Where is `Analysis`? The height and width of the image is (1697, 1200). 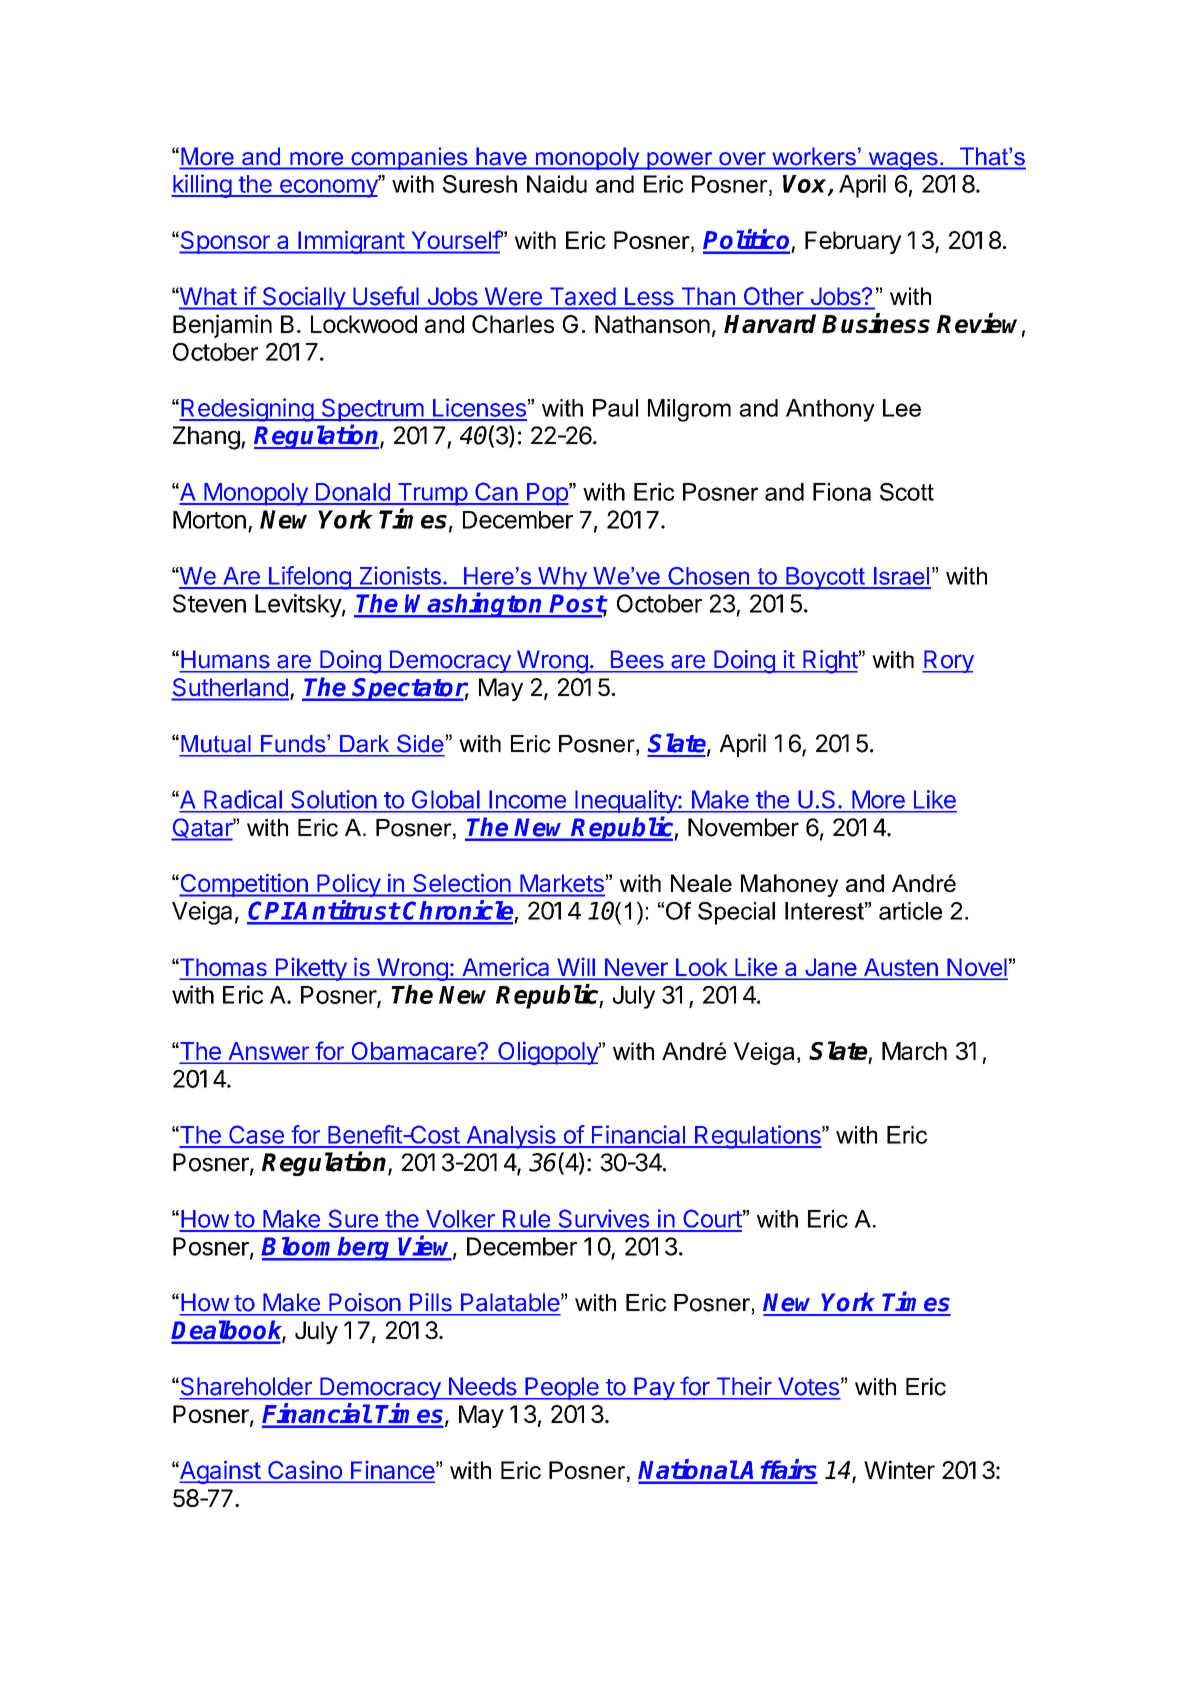
Analysis is located at coordinates (511, 1137).
